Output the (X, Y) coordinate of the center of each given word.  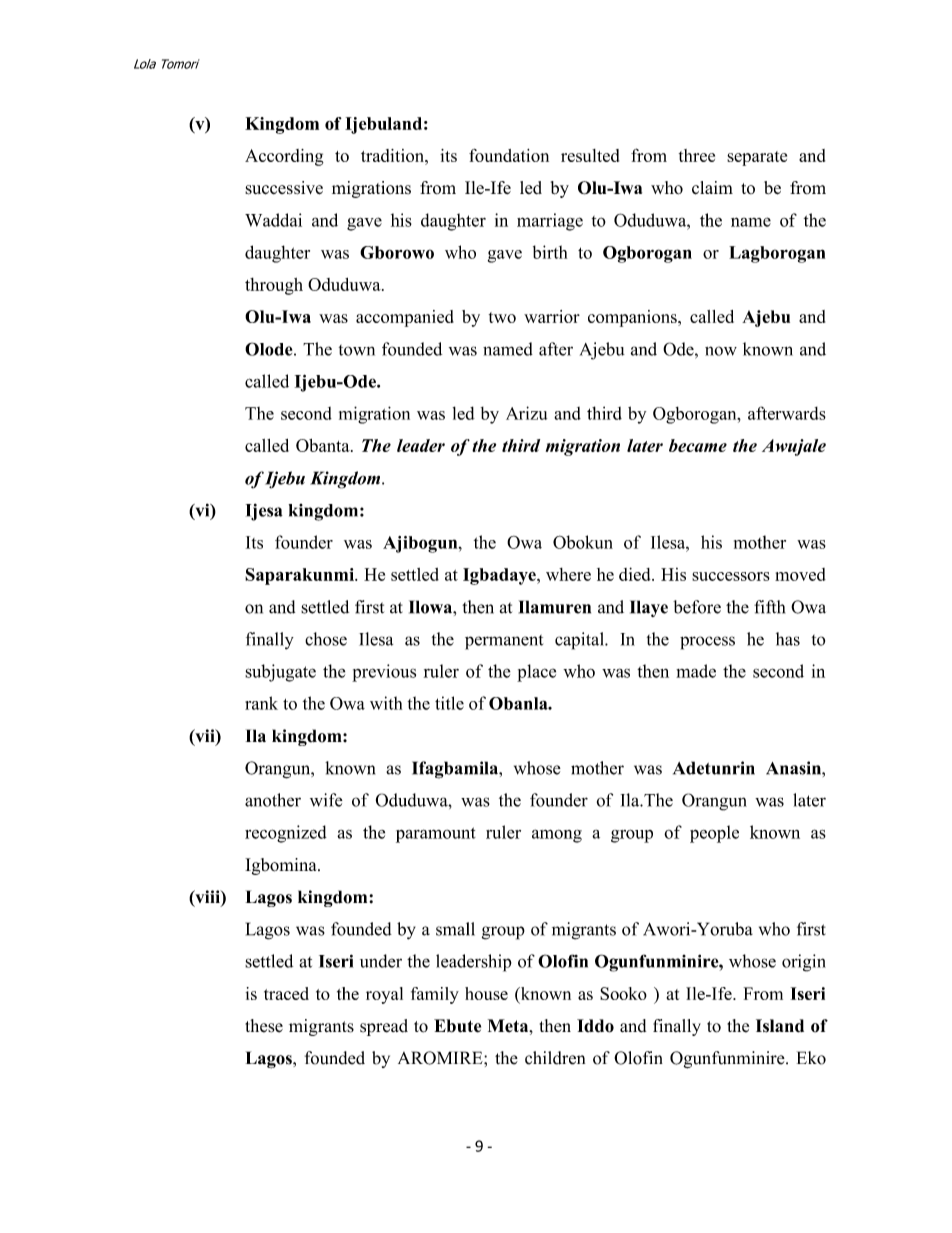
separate (757, 158)
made (696, 671)
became (698, 445)
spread (384, 1027)
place (536, 673)
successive (284, 188)
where (568, 574)
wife (326, 800)
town (357, 350)
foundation (509, 155)
